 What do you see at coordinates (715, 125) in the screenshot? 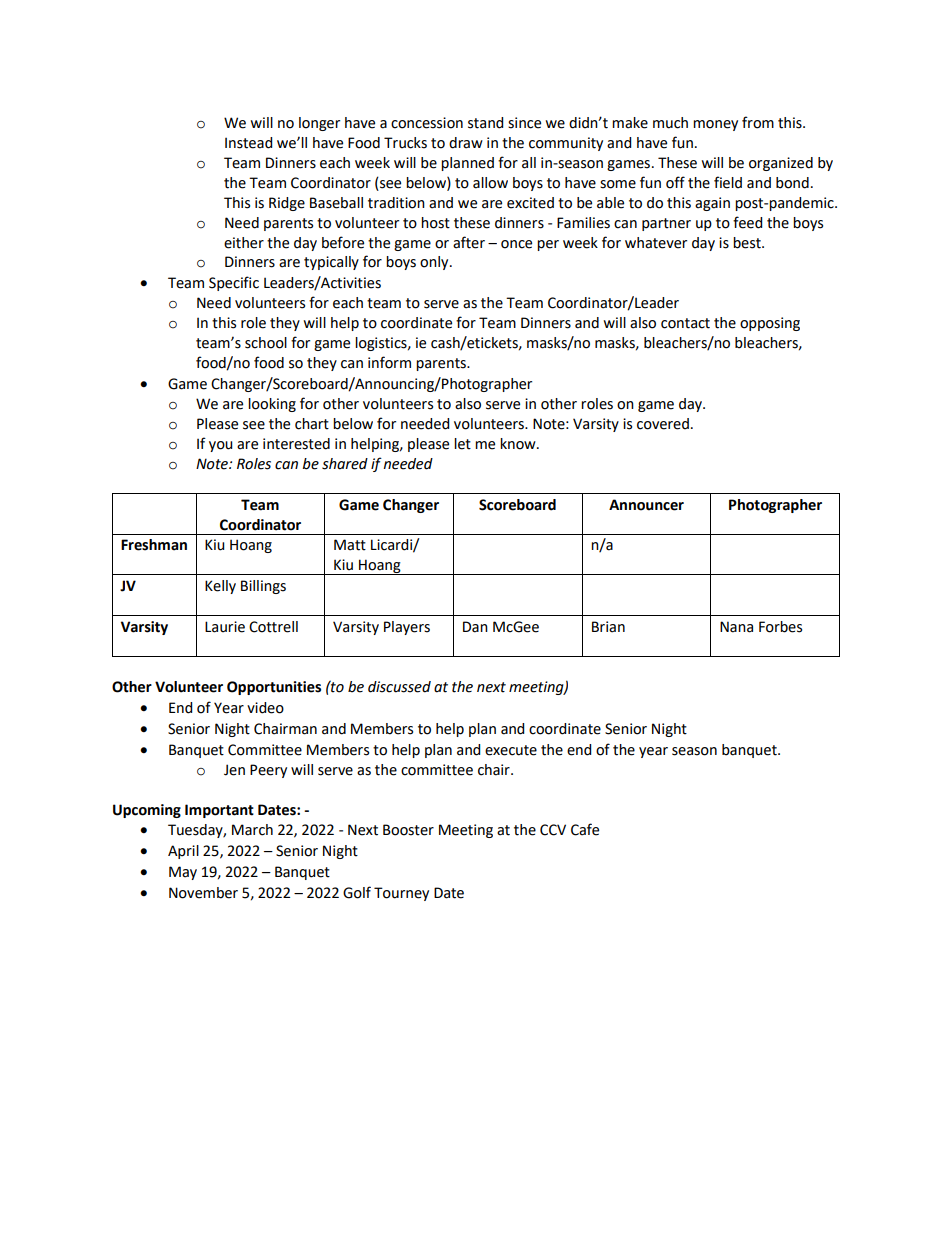
I see `money` at bounding box center [715, 125].
